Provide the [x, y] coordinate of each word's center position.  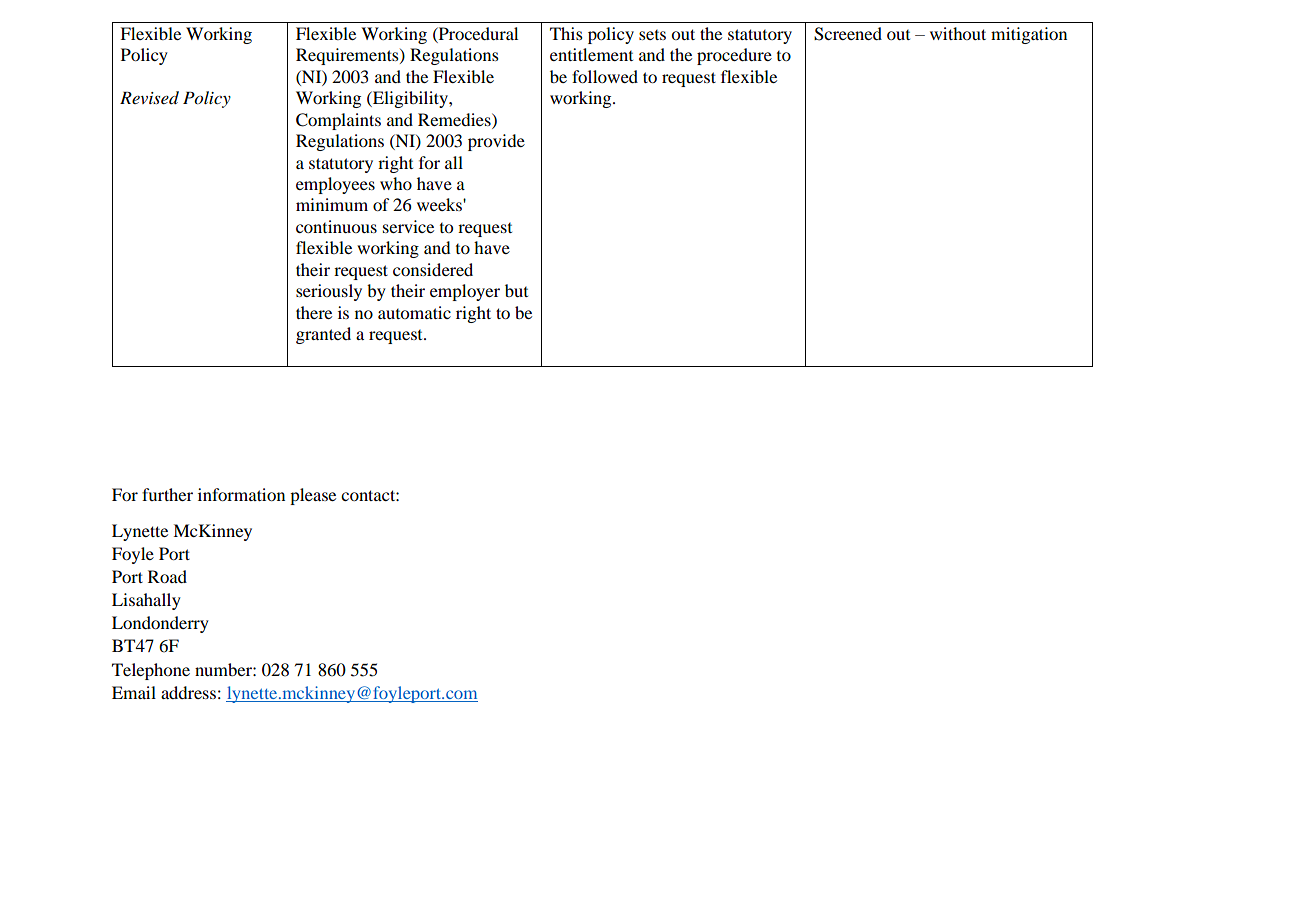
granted [323, 335]
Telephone [151, 671]
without [958, 33]
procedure [734, 56]
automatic [414, 312]
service [408, 226]
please [313, 496]
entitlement [591, 54]
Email [134, 692]
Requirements [348, 56]
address [188, 692]
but [516, 290]
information [241, 494]
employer [465, 292]
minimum [332, 204]
